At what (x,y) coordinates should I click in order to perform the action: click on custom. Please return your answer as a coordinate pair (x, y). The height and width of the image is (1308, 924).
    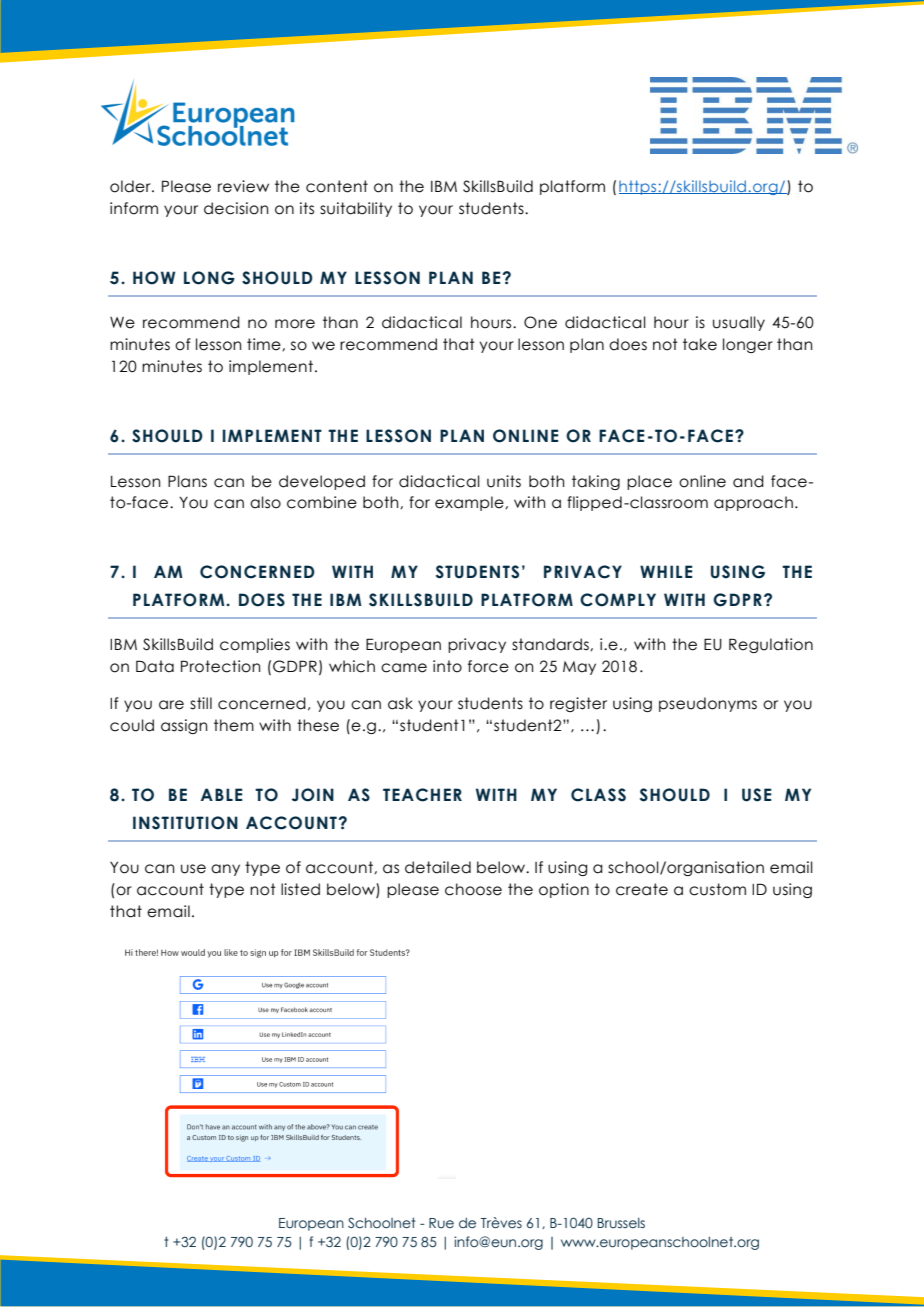
    Looking at the image, I should click on (717, 889).
